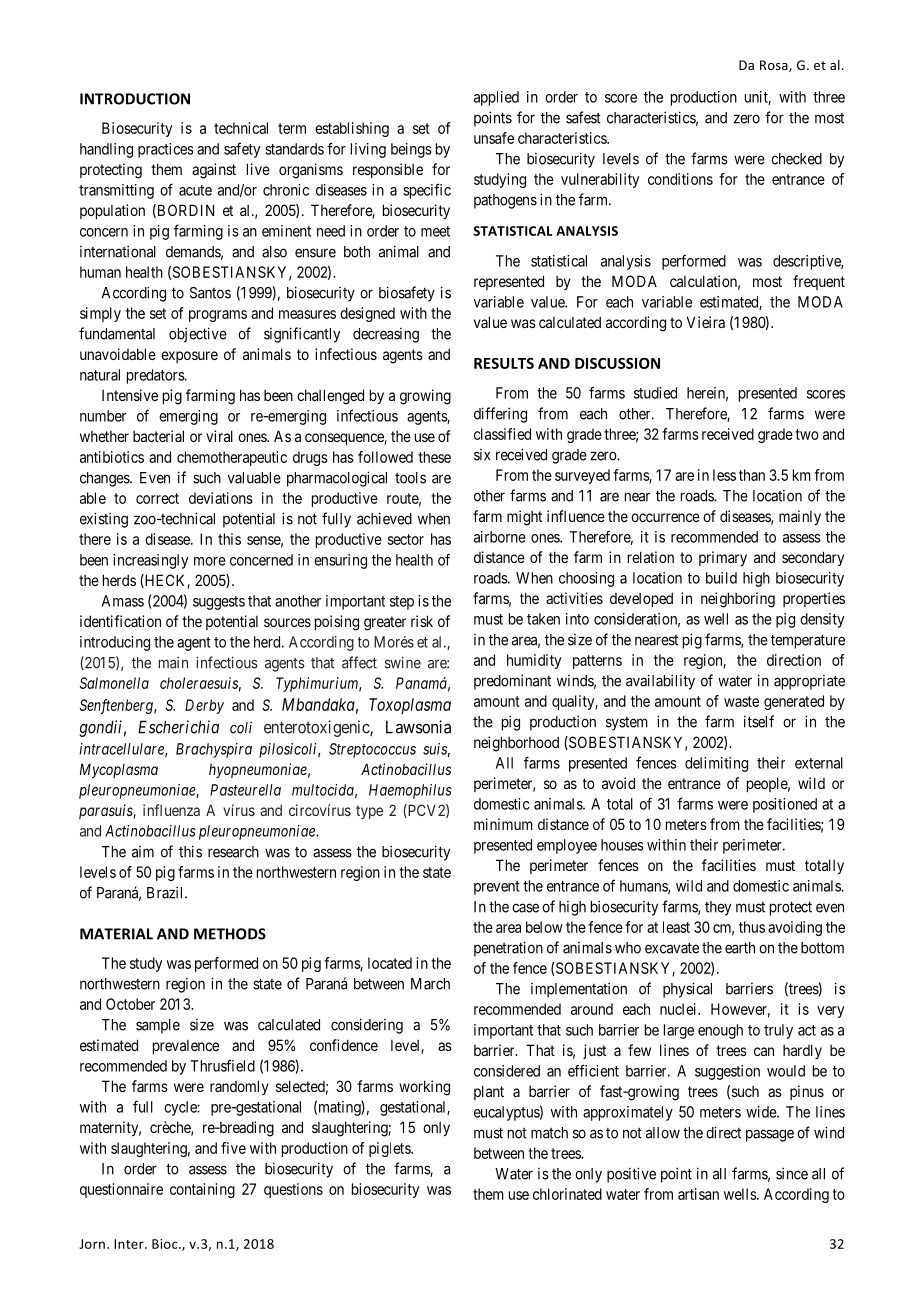 The image size is (924, 1308). Describe the element at coordinates (706, 322) in the screenshot. I see `Vieira` at that location.
